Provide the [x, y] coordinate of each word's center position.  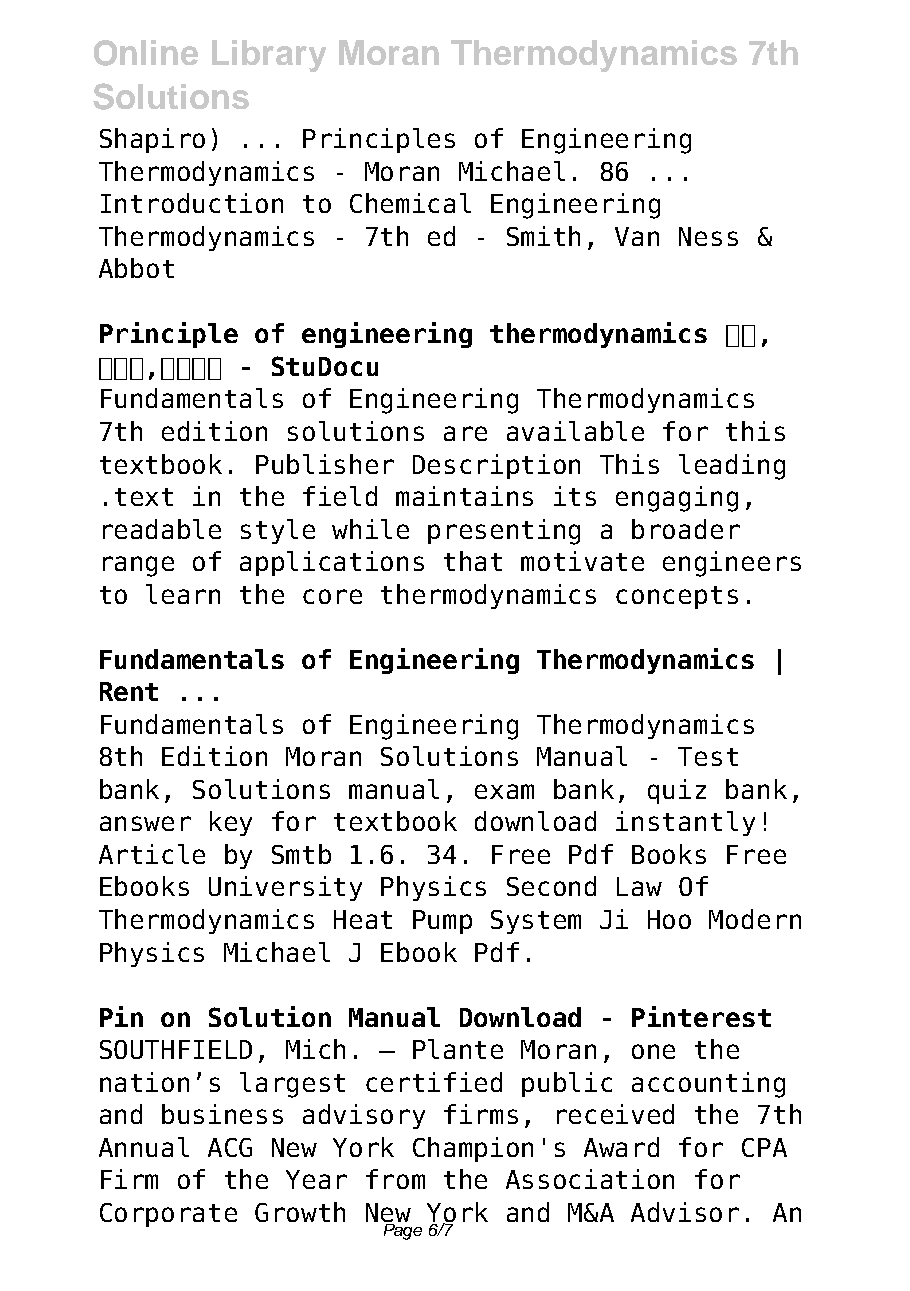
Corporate [168, 1215]
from [395, 1179]
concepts [677, 597]
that [473, 561]
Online [146, 53]
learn [183, 594]
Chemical [410, 203]
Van [637, 236]
